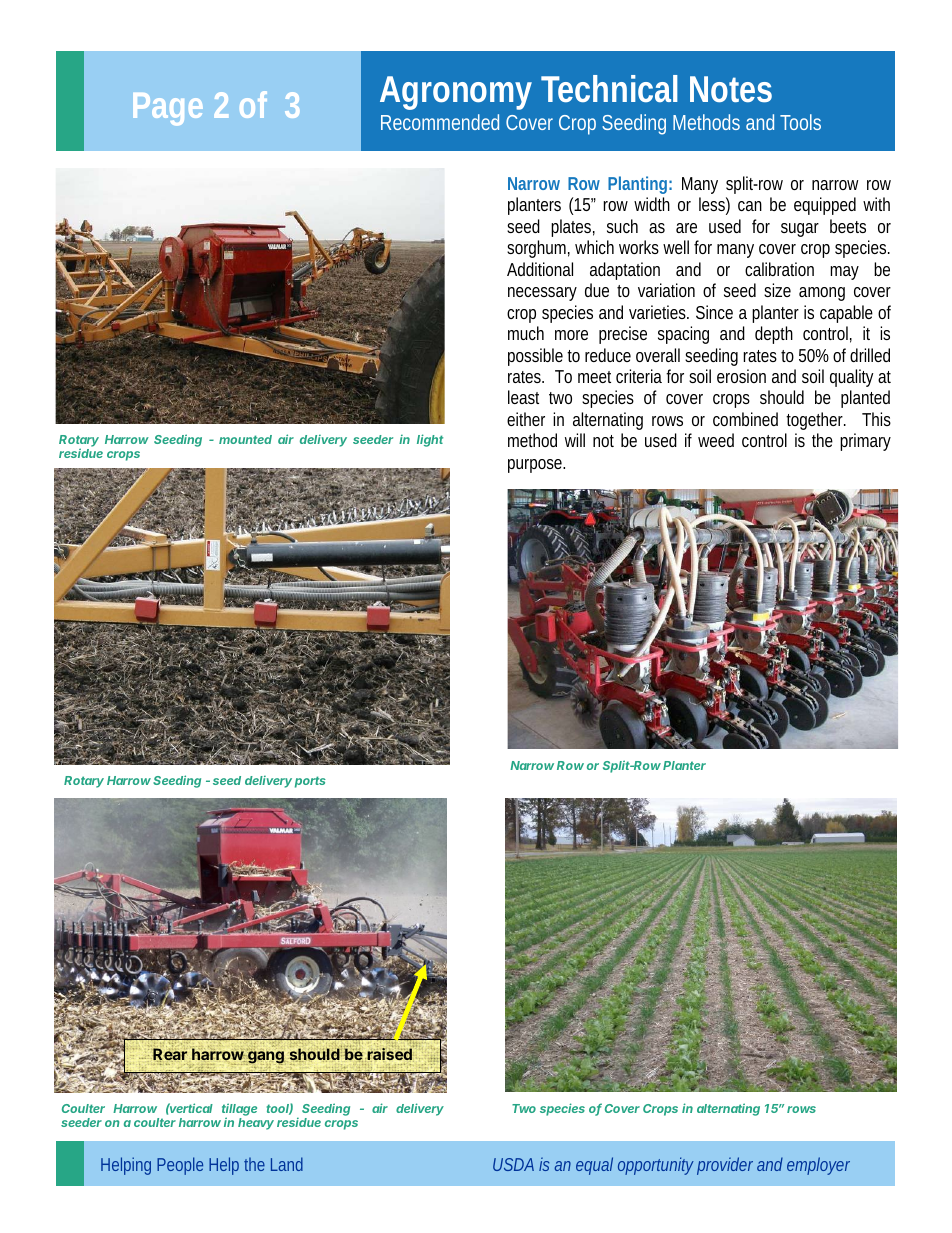 The height and width of the page is (1233, 952). I want to click on light, so click(430, 440).
